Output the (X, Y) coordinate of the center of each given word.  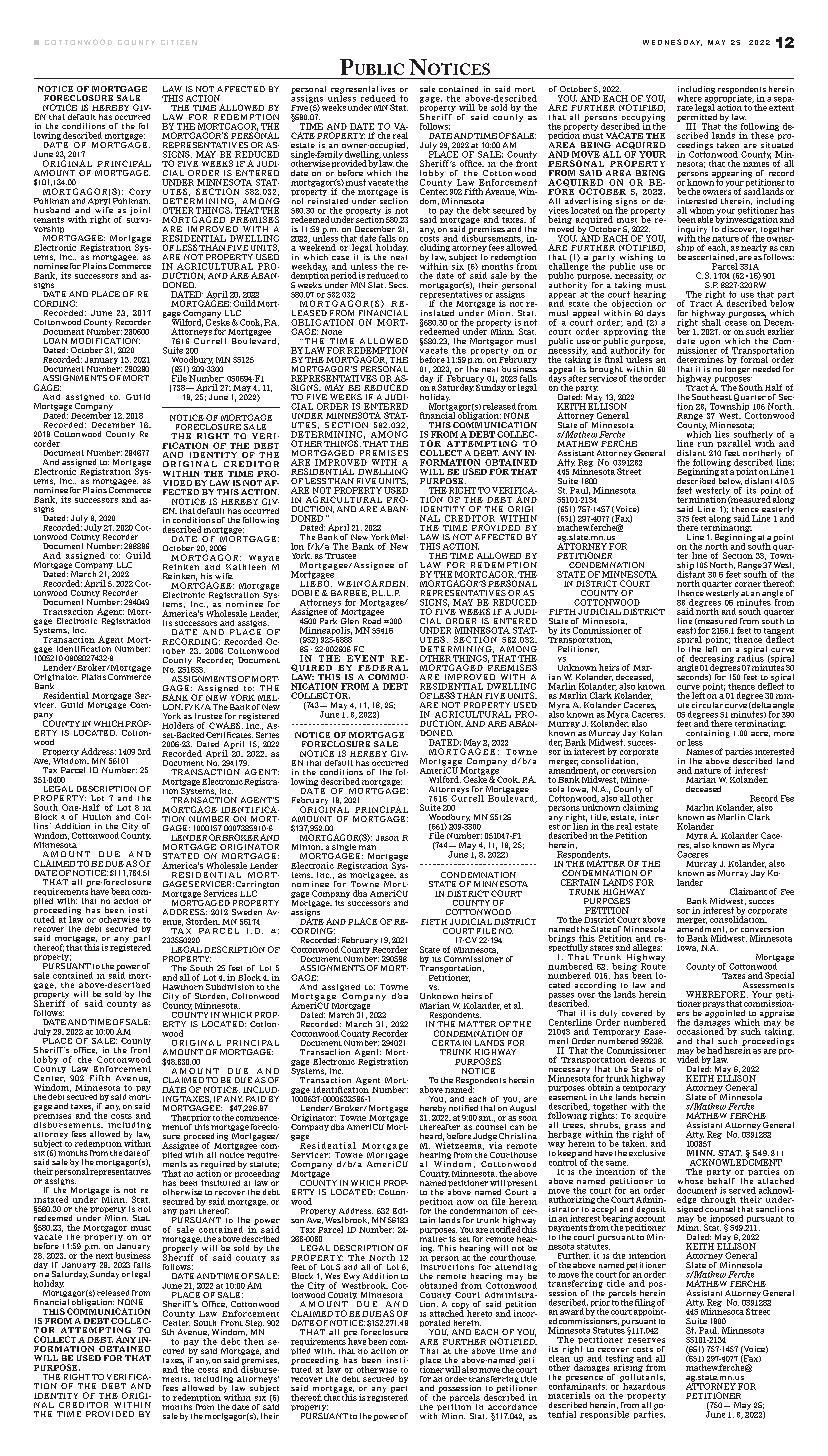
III (691, 126)
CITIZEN (179, 42)
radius (750, 657)
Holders (178, 725)
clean (560, 1357)
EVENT (365, 658)
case (340, 258)
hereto (479, 1312)
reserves (646, 1340)
